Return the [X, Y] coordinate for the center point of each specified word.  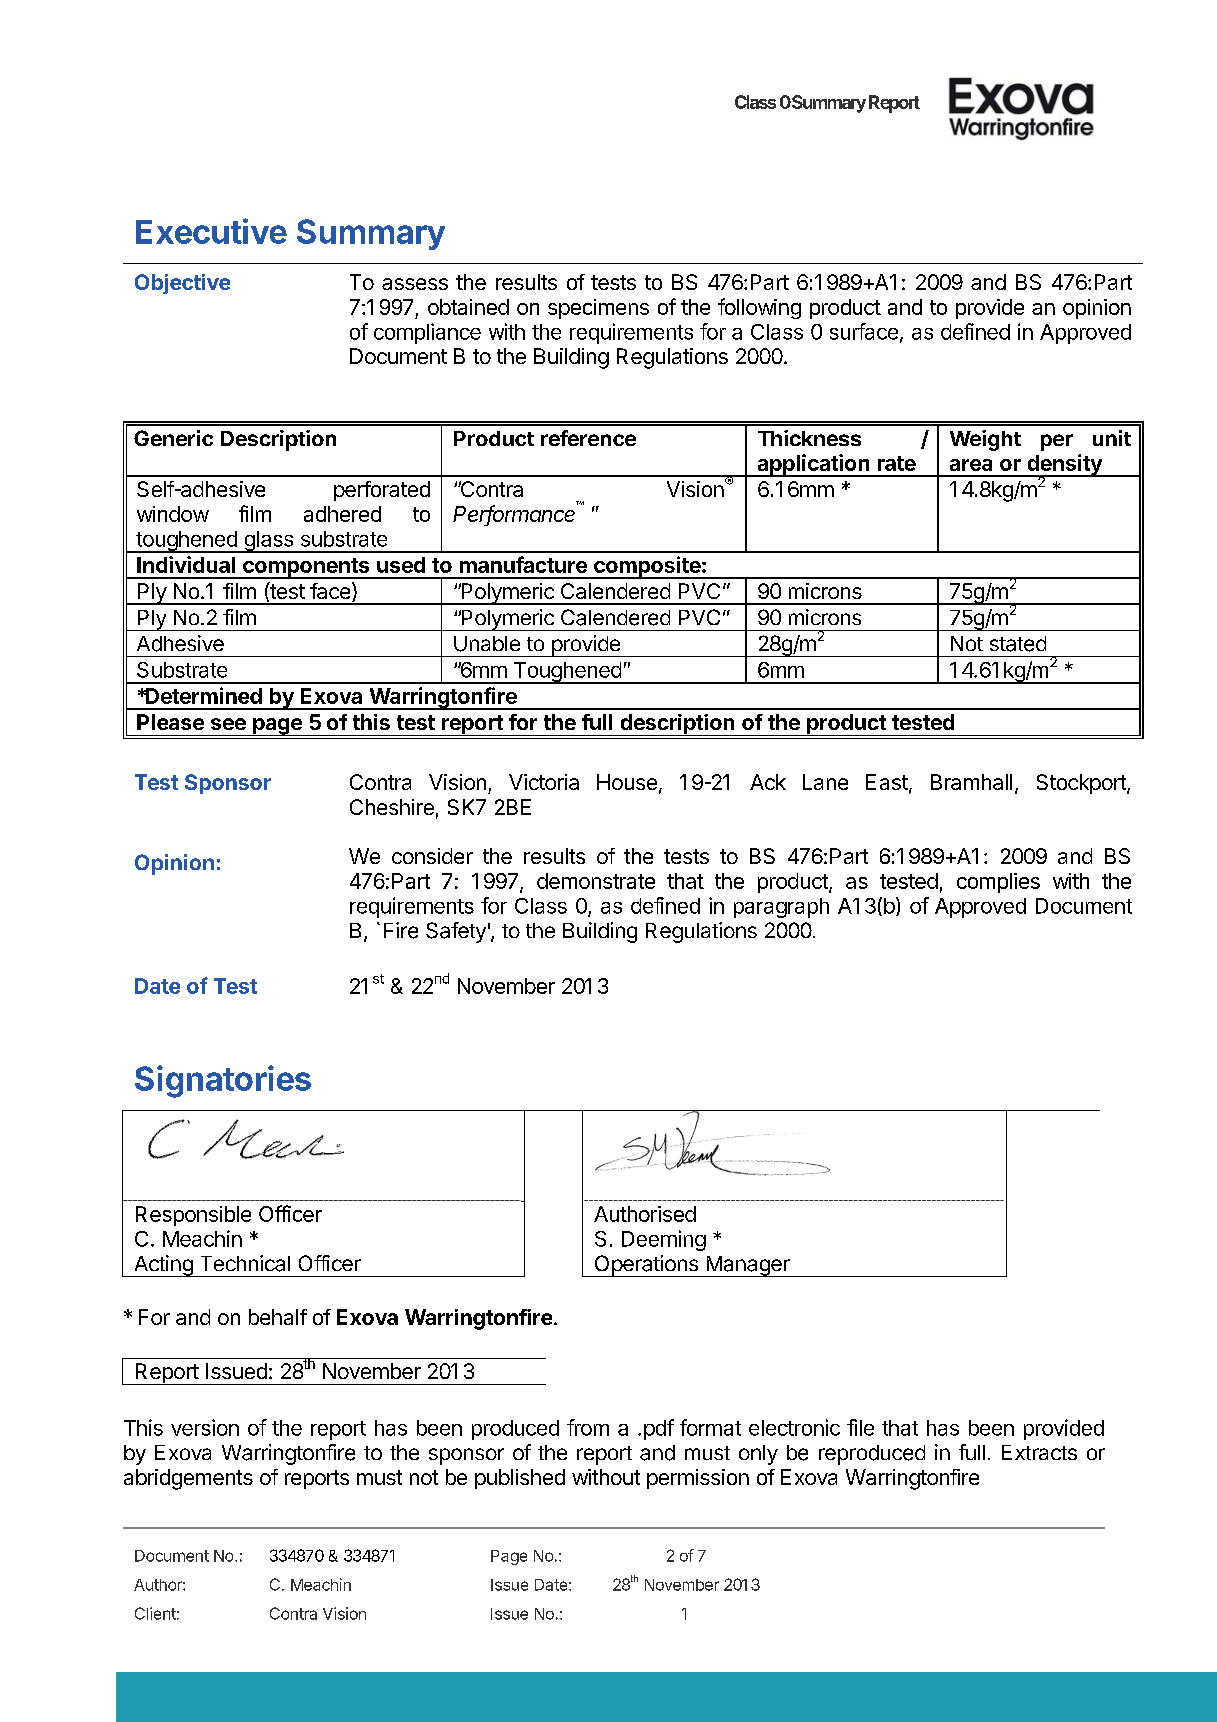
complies [998, 883]
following [759, 308]
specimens [598, 309]
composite [647, 567]
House [627, 782]
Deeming [664, 1240]
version [205, 1427]
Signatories [223, 1081]
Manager [748, 1266]
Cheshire [392, 807]
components [306, 568]
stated [1018, 644]
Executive [211, 231]
